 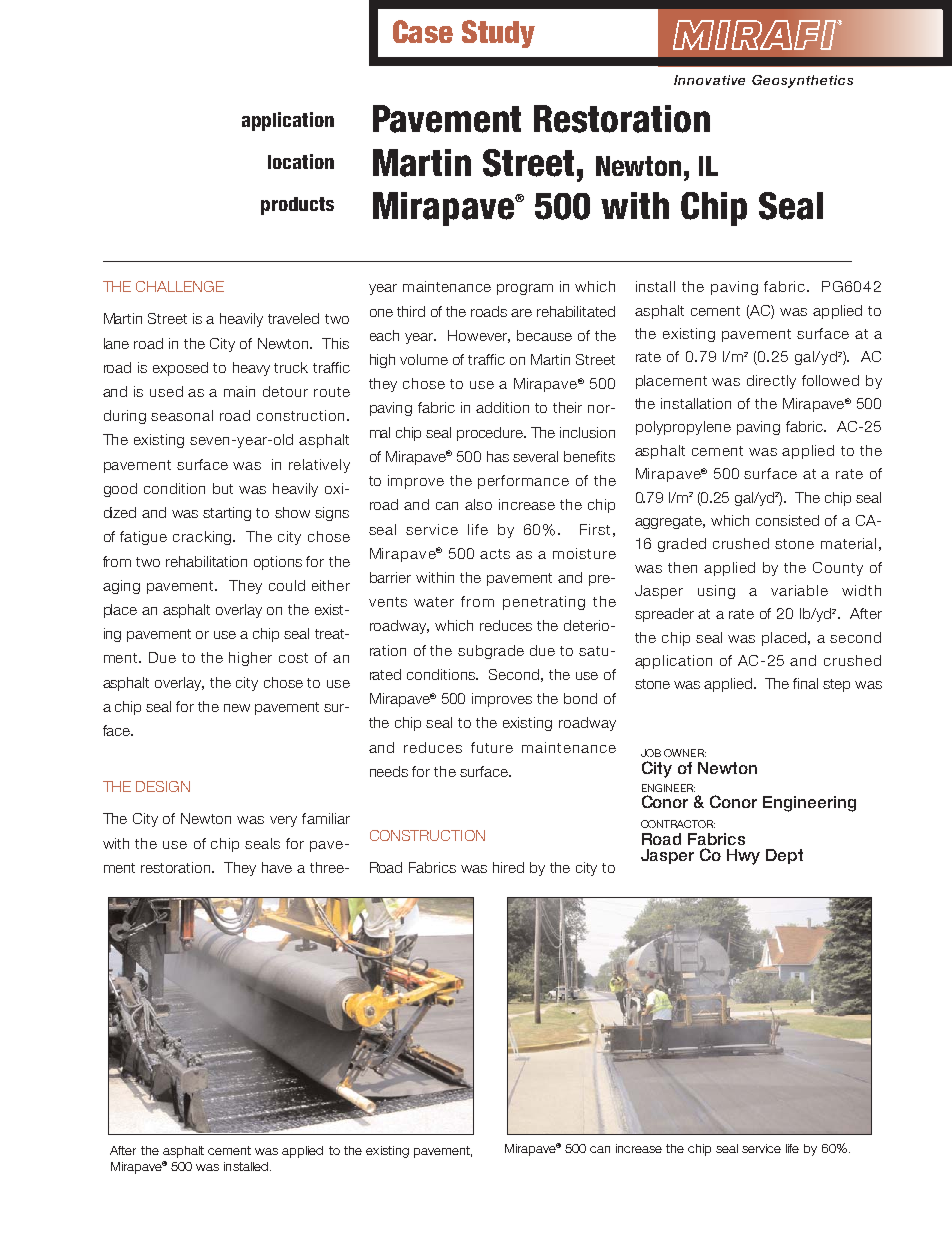 I want to click on final, so click(x=805, y=683).
